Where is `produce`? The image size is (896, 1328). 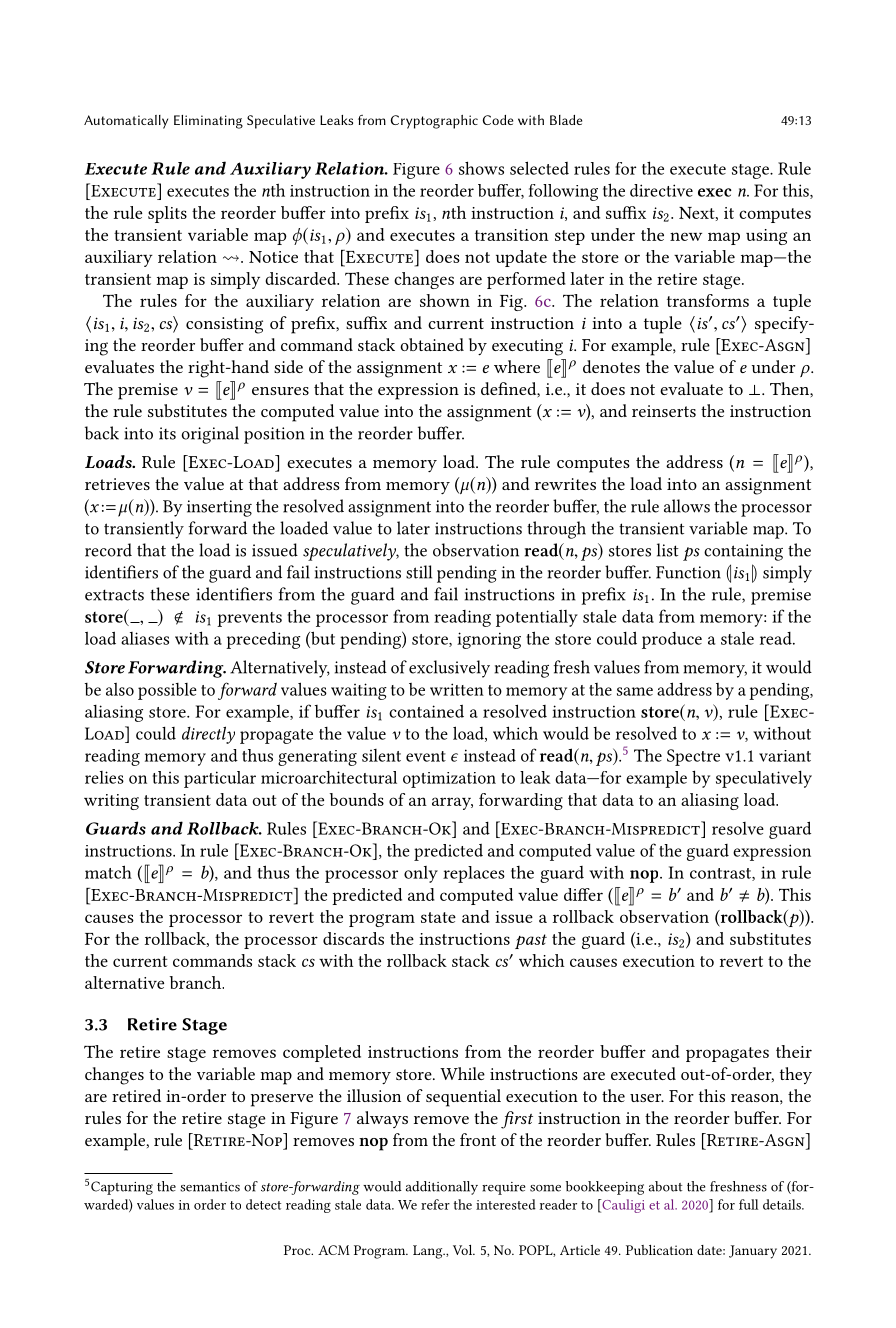 produce is located at coordinates (672, 640).
